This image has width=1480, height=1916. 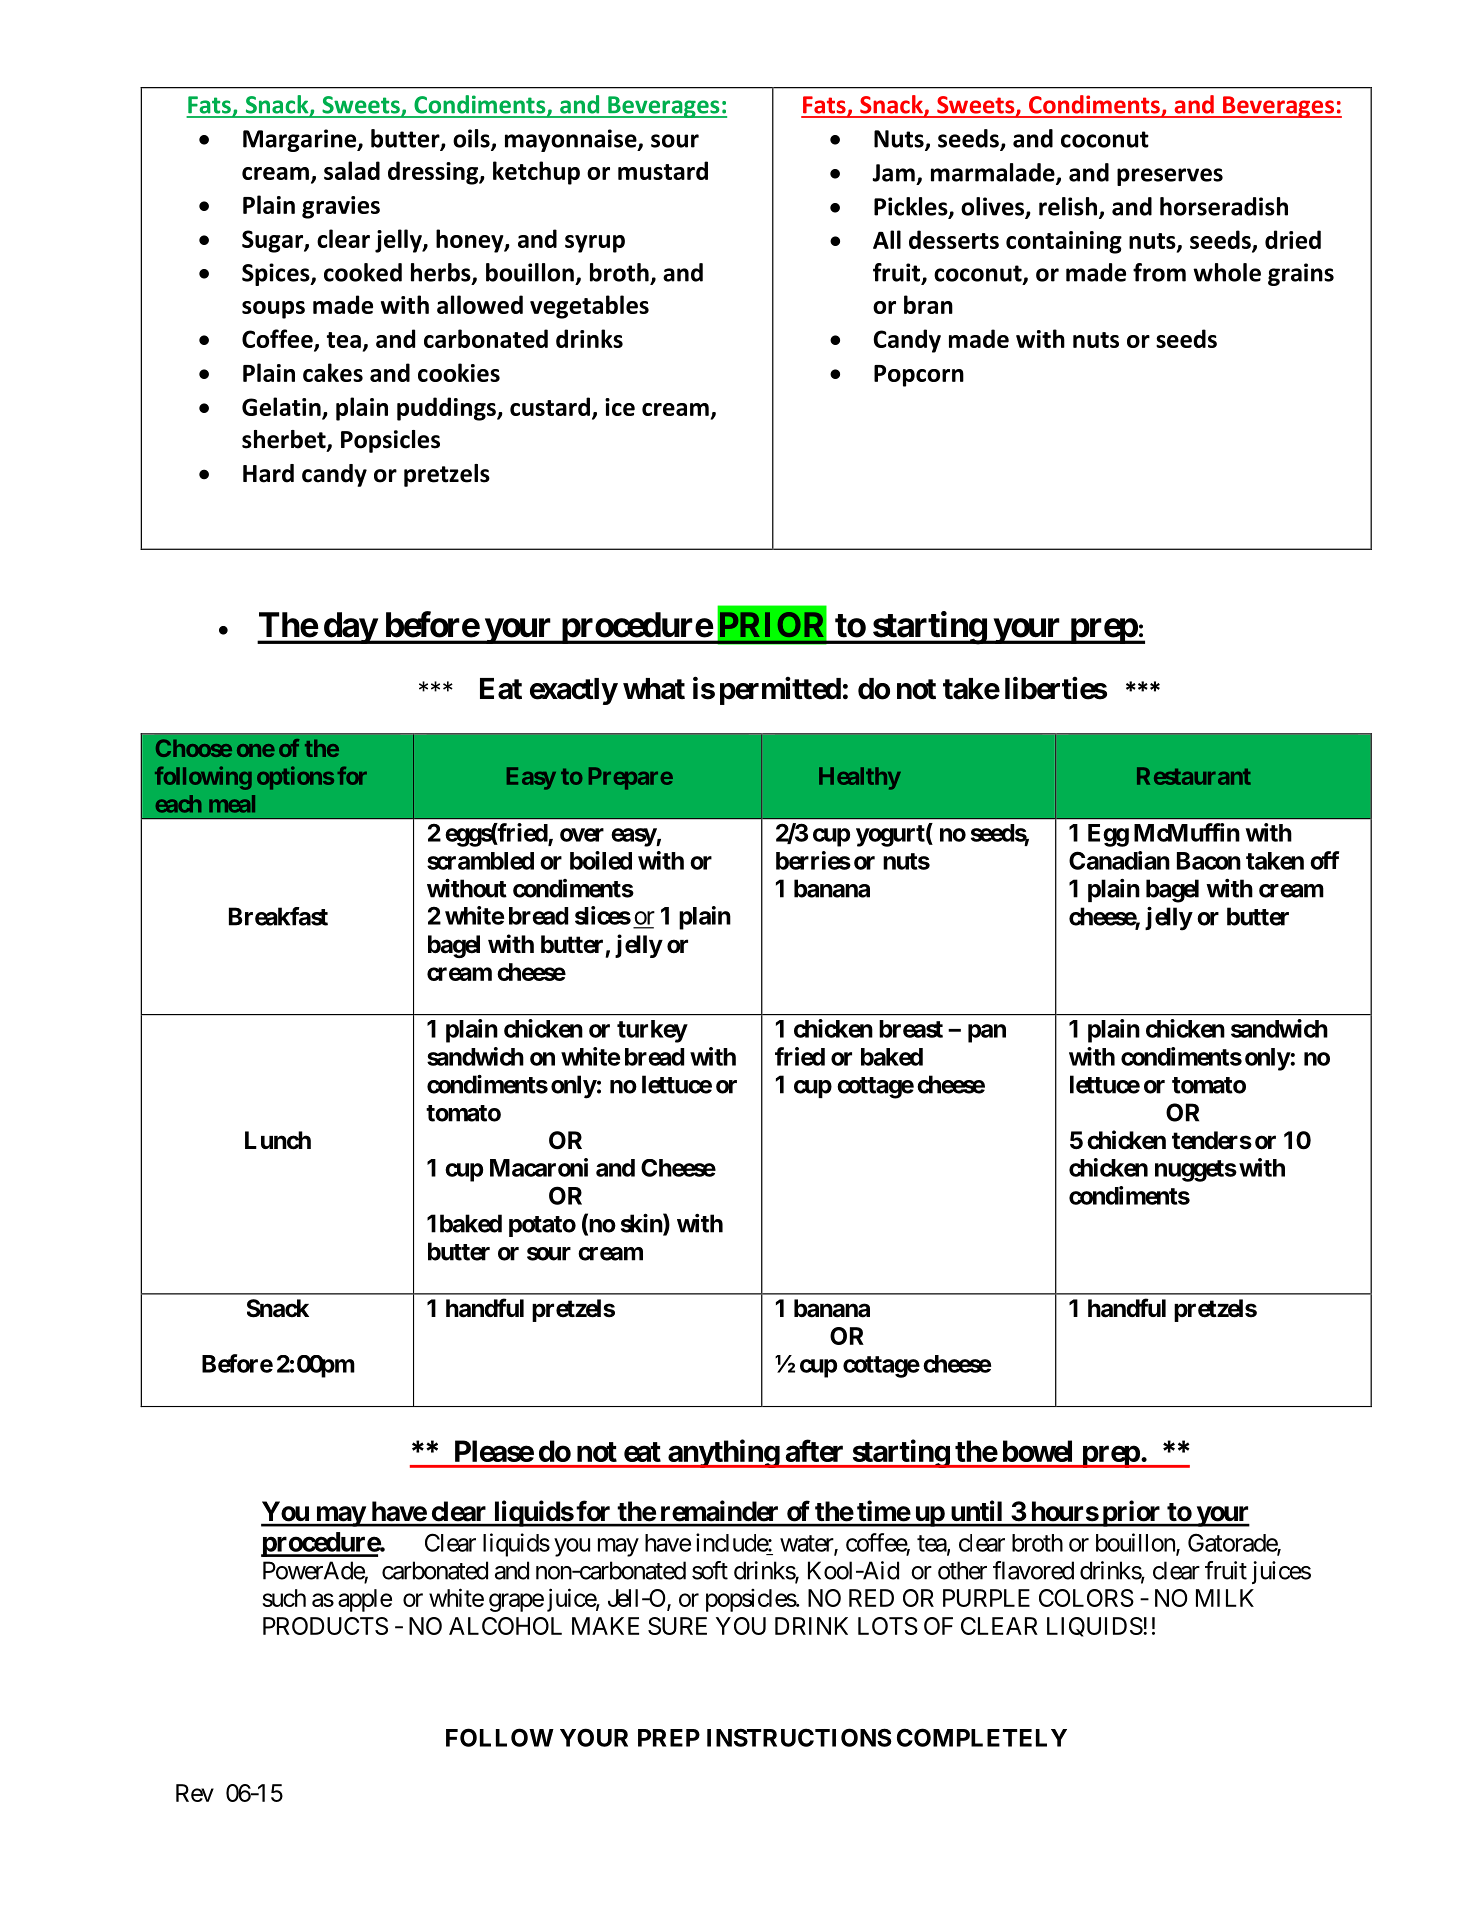 What do you see at coordinates (232, 804) in the image?
I see `meal` at bounding box center [232, 804].
